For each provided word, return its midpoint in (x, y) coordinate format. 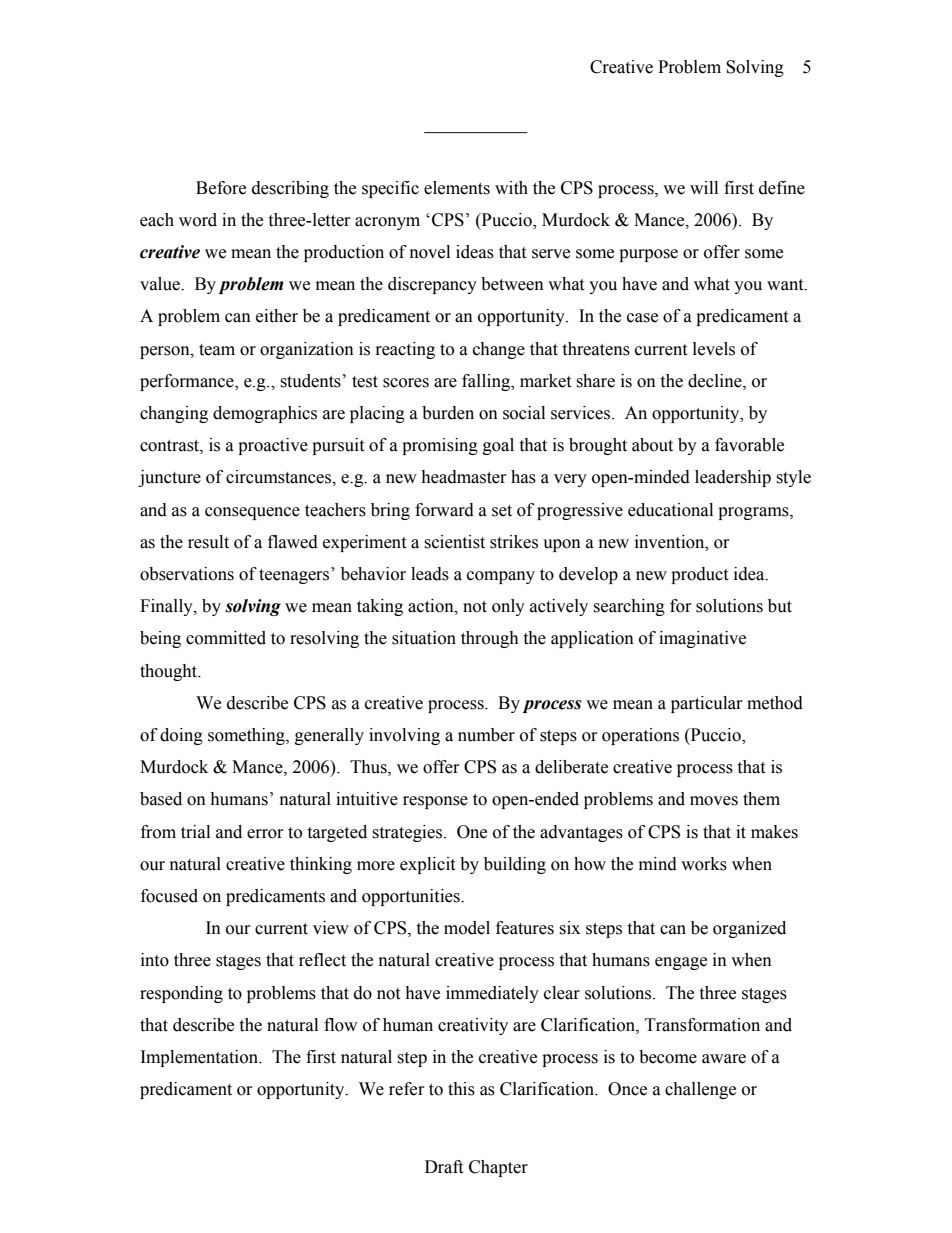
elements (457, 188)
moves (714, 801)
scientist (454, 542)
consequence (252, 513)
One (472, 832)
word (198, 220)
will (704, 187)
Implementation (201, 1058)
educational (670, 510)
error (265, 834)
